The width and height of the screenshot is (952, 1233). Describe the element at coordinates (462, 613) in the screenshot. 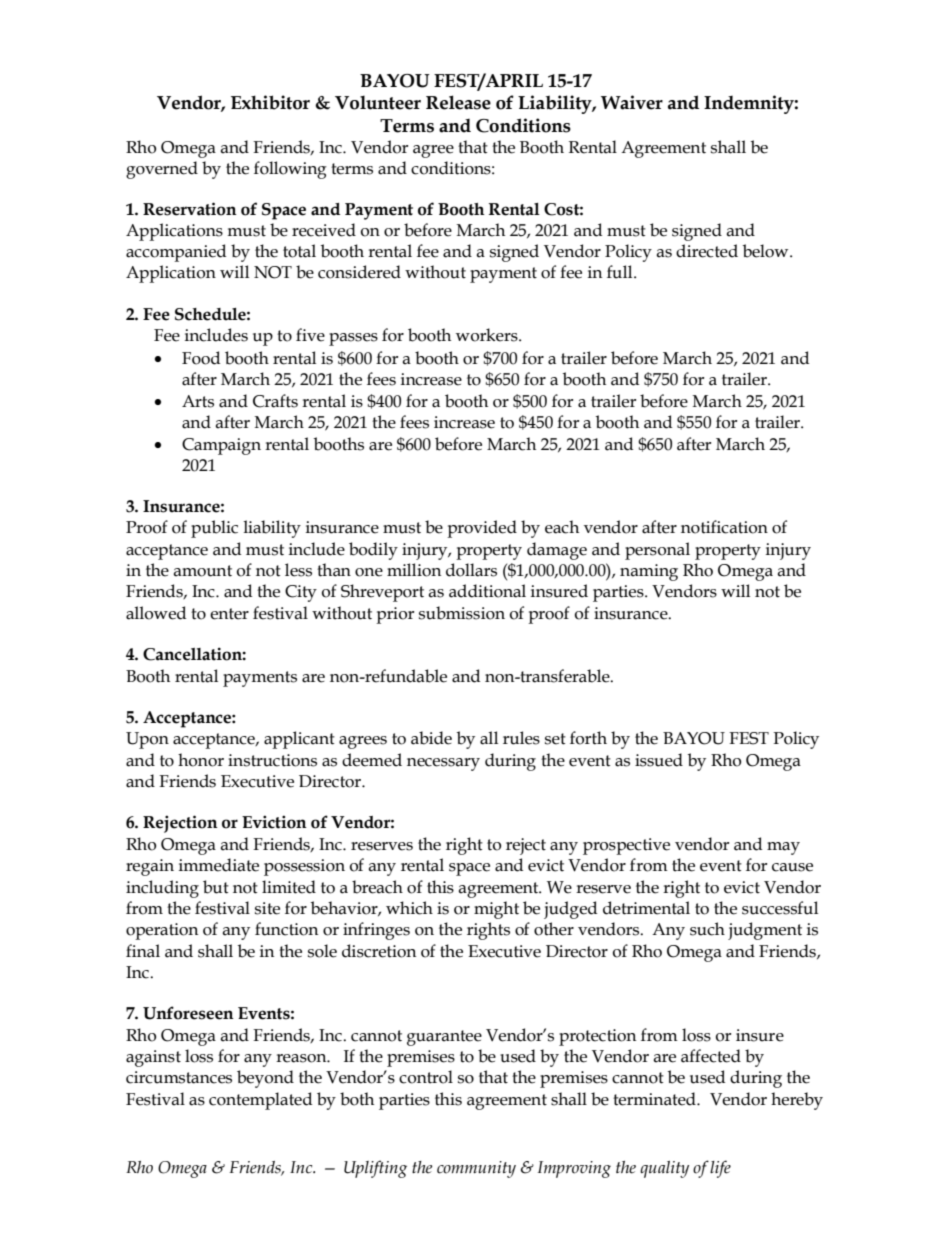

I see `submission` at that location.
